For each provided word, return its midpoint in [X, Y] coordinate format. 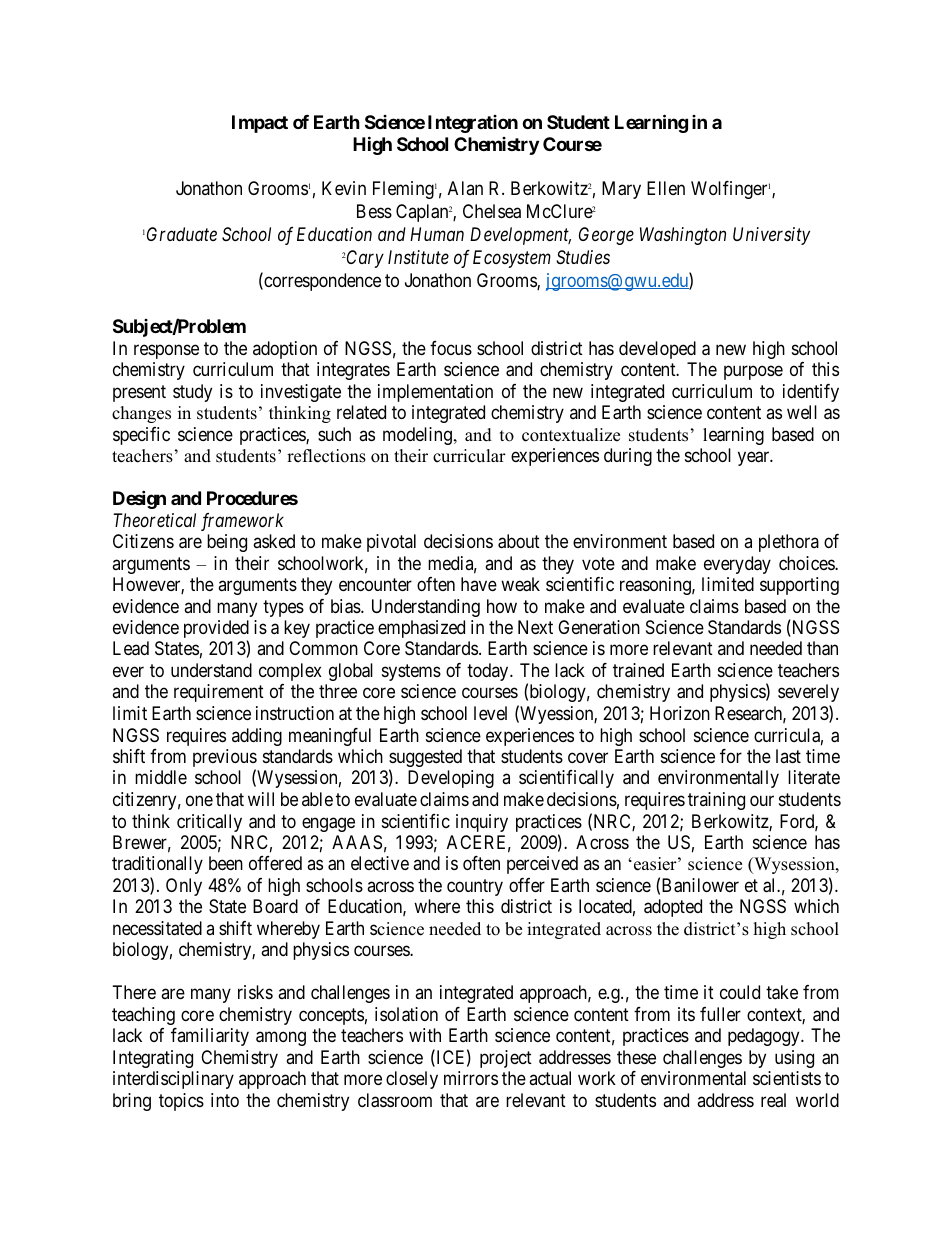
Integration [473, 124]
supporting [799, 586]
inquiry [482, 823]
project [506, 1059]
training [716, 801]
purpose [753, 373]
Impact [260, 124]
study [192, 393]
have [479, 584]
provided [216, 630]
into [225, 1100]
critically [209, 823]
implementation [435, 393]
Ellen [666, 188]
